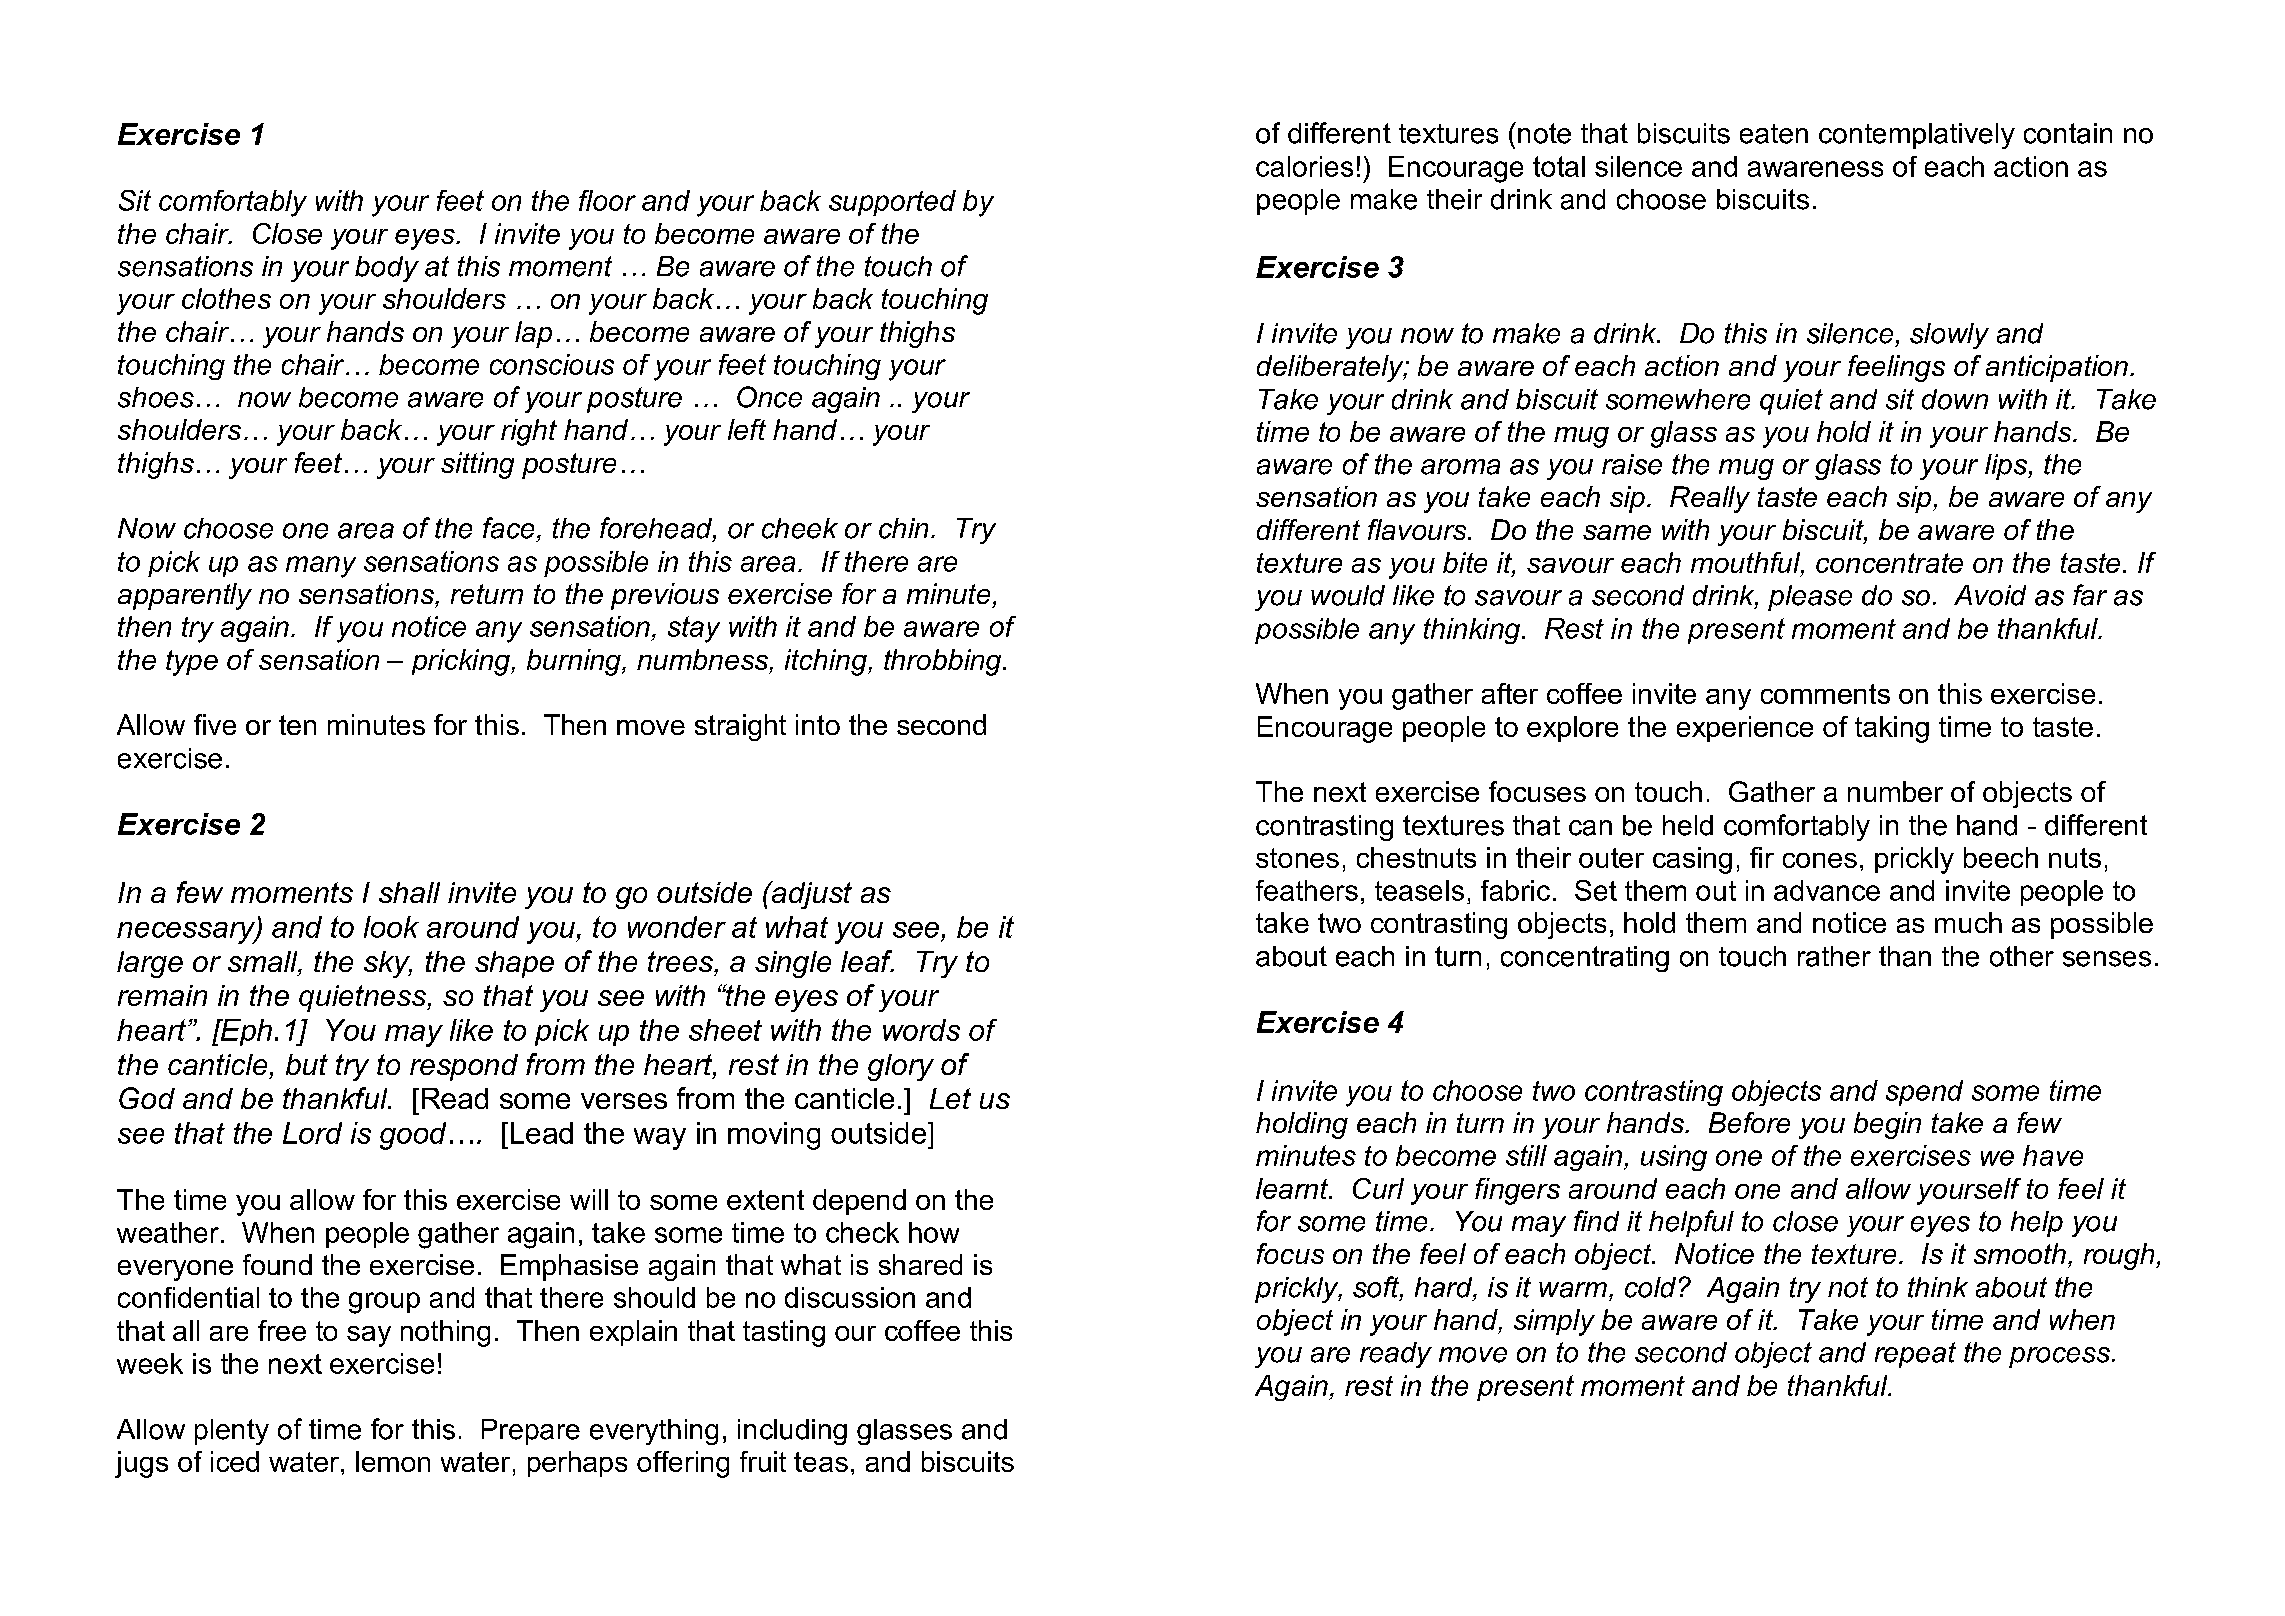 This document has width=2285, height=1616. What do you see at coordinates (477, 465) in the document?
I see `sitting` at bounding box center [477, 465].
